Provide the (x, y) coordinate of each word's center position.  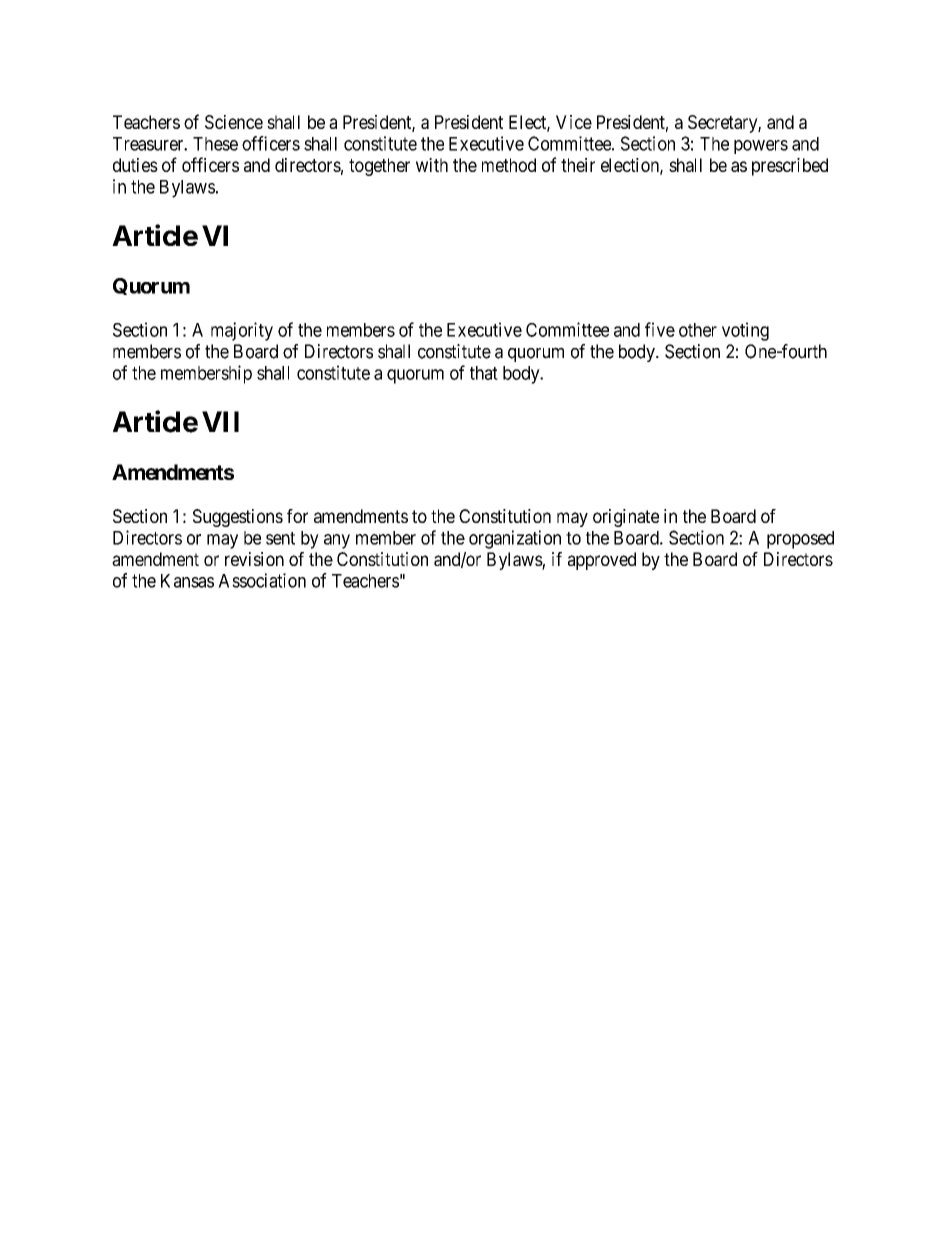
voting (745, 331)
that (484, 373)
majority (242, 331)
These (215, 144)
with (432, 165)
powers (761, 147)
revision (254, 559)
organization (515, 539)
